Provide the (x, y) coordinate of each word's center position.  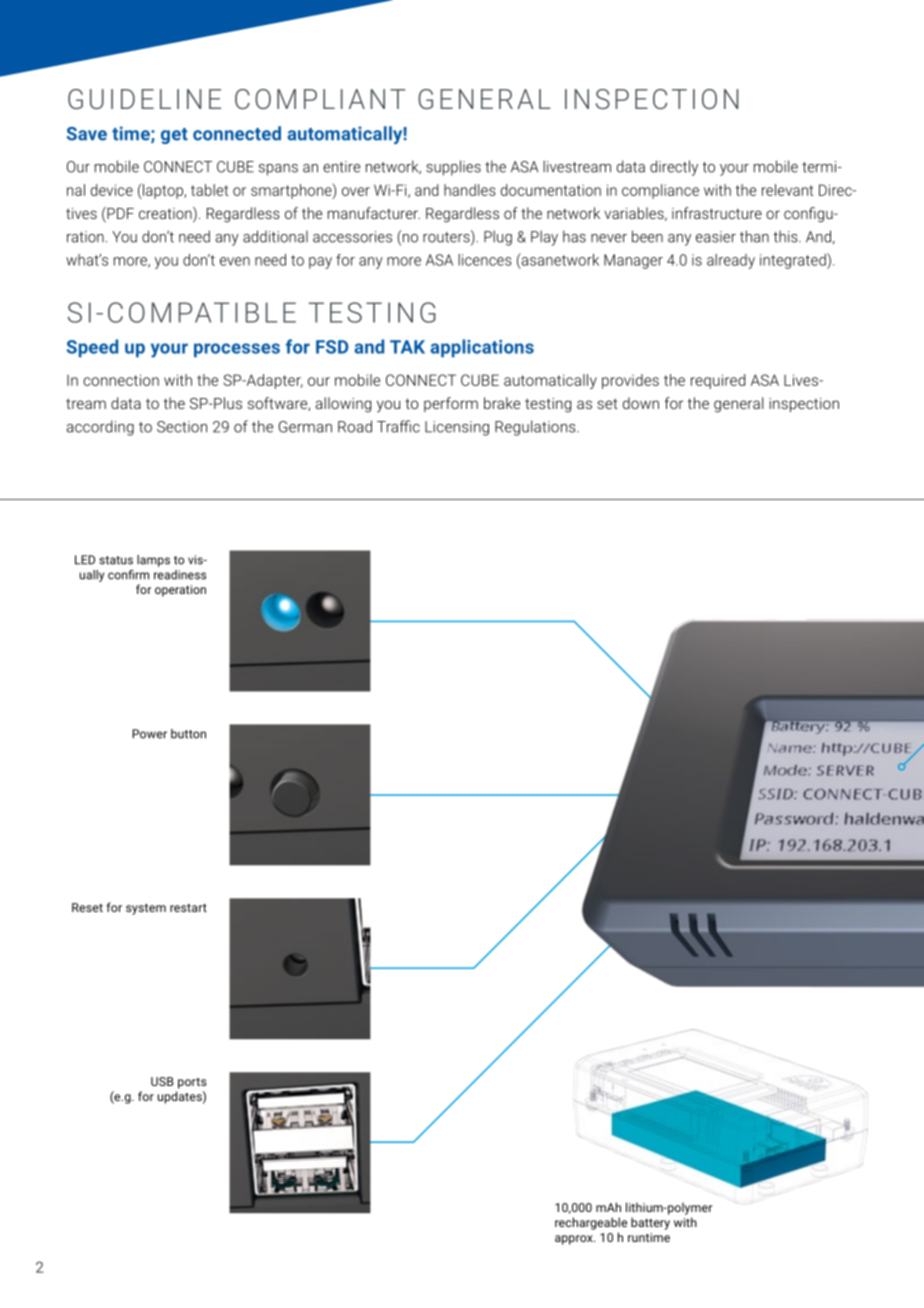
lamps (153, 561)
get (174, 136)
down (641, 403)
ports (192, 1083)
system (146, 909)
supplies (453, 168)
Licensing (457, 428)
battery (650, 1223)
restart (188, 908)
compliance (660, 191)
